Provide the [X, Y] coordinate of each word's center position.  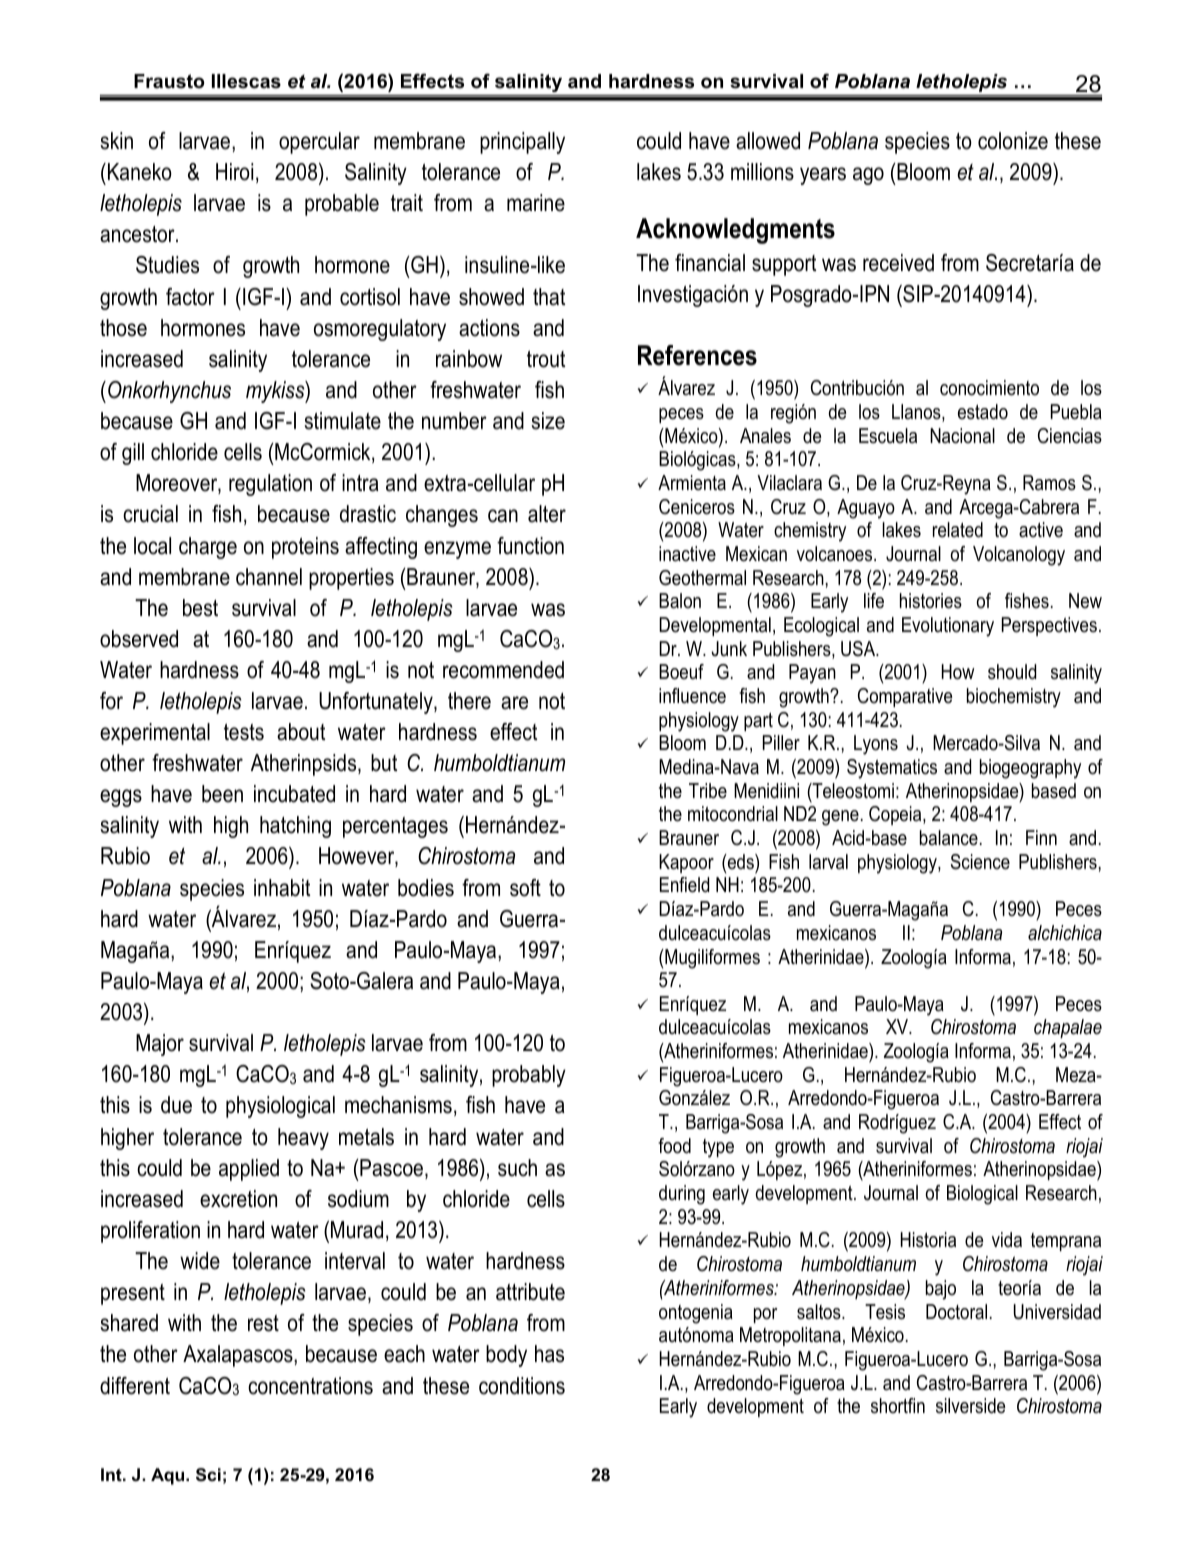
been [222, 794]
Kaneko [138, 172]
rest [263, 1323]
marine [536, 203]
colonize [1013, 141]
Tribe [708, 791]
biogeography [1030, 769]
